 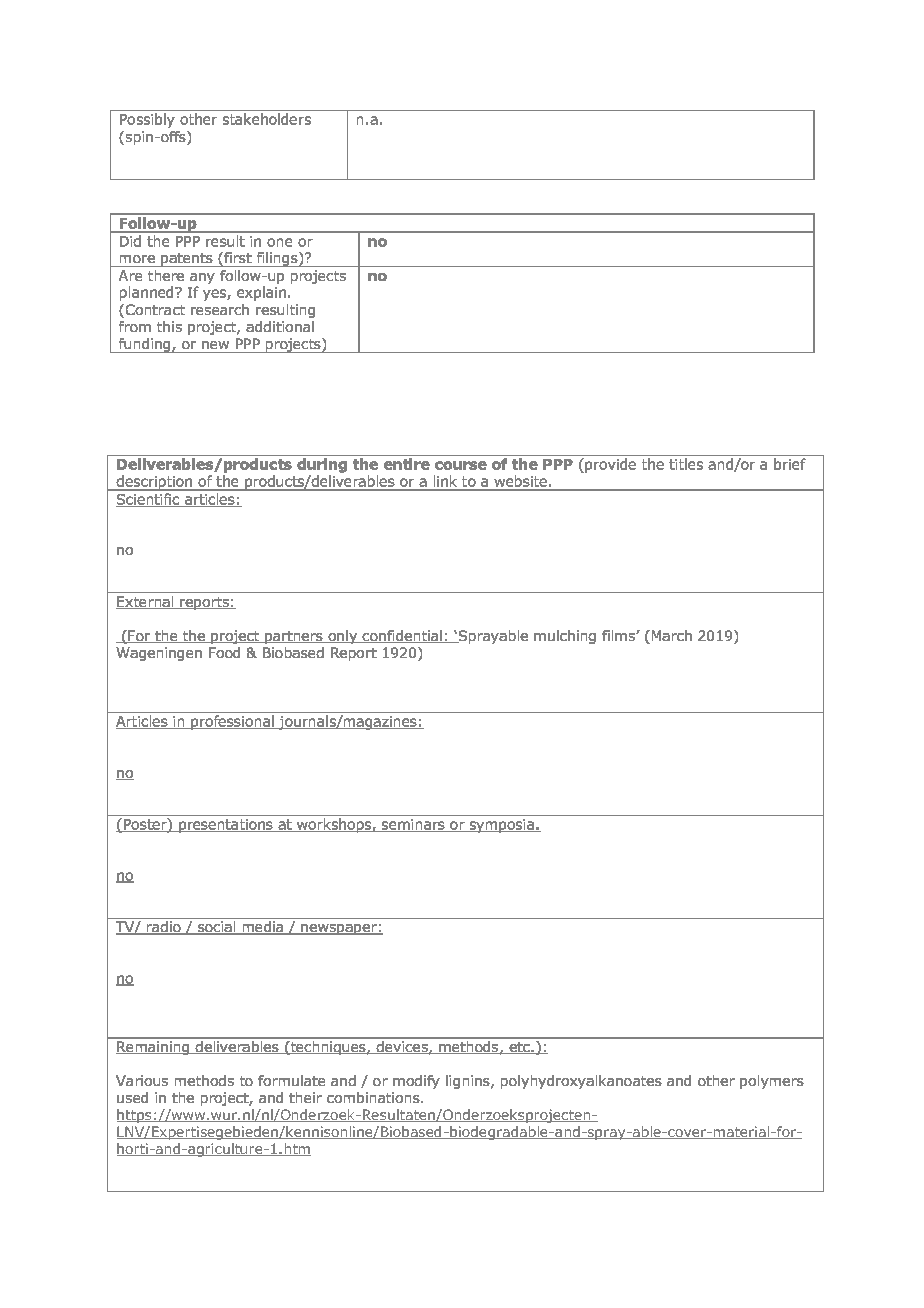 I want to click on titles, so click(x=686, y=464).
